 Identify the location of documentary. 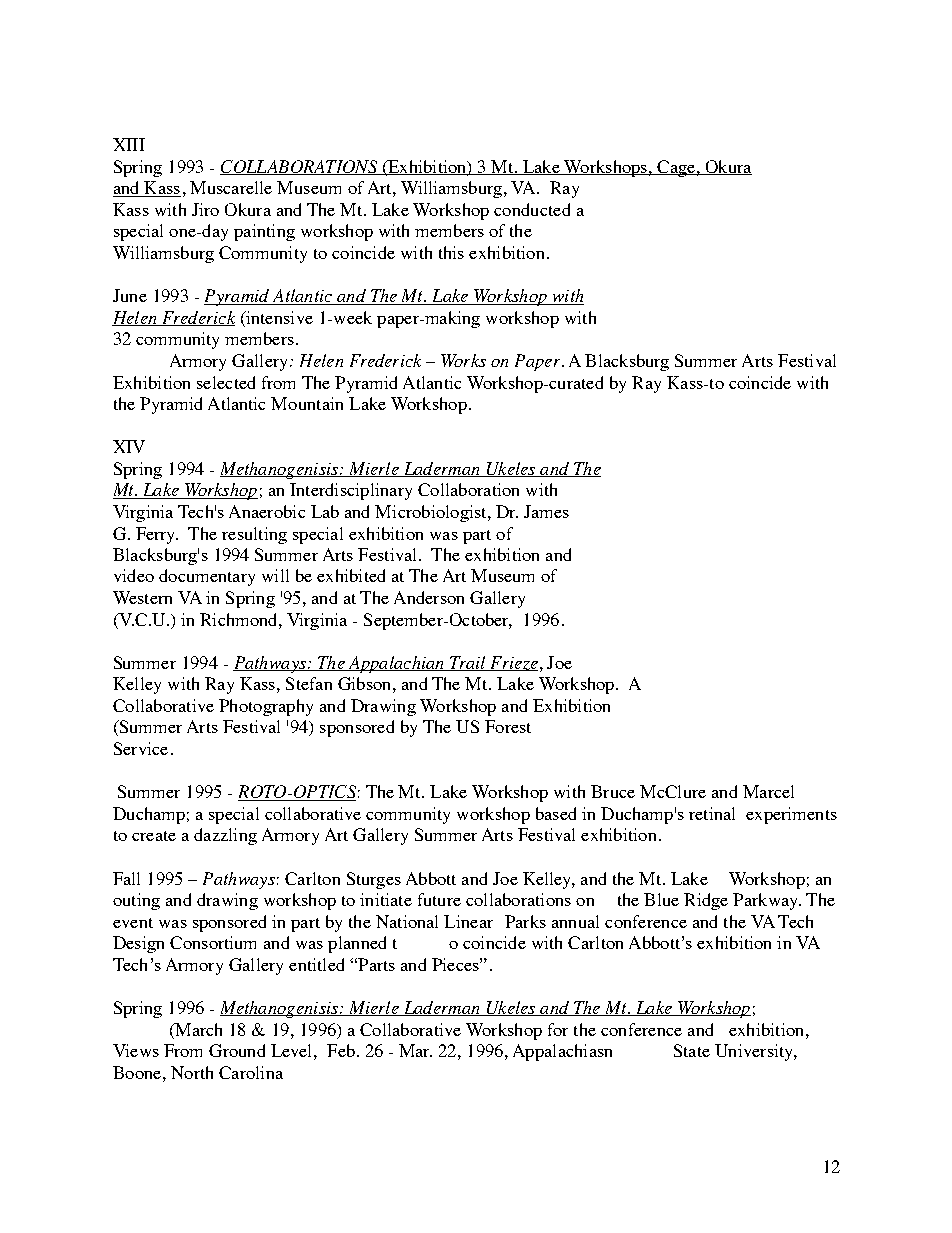
(207, 577).
